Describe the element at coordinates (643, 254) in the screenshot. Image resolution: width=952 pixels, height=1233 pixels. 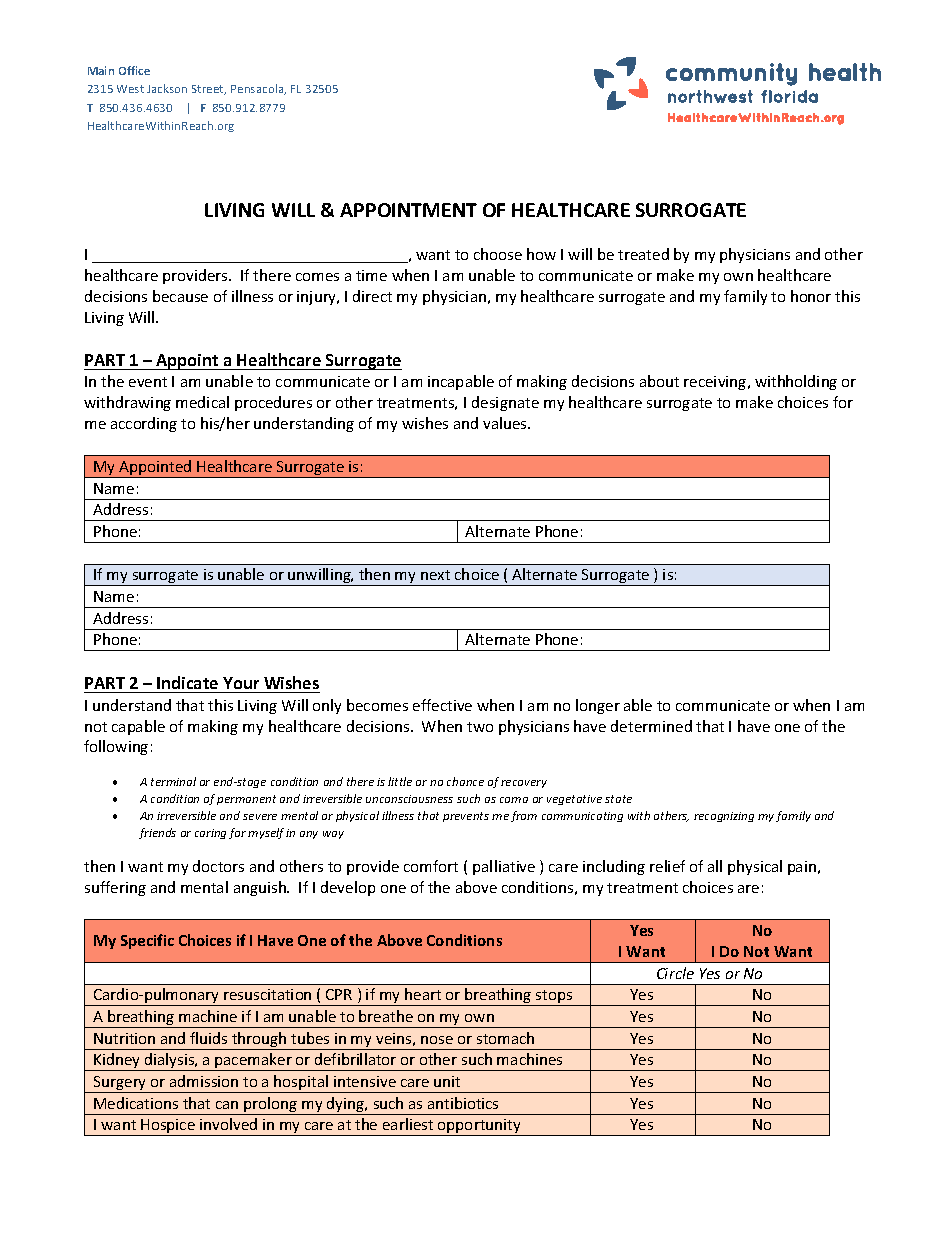
I see `treated` at that location.
